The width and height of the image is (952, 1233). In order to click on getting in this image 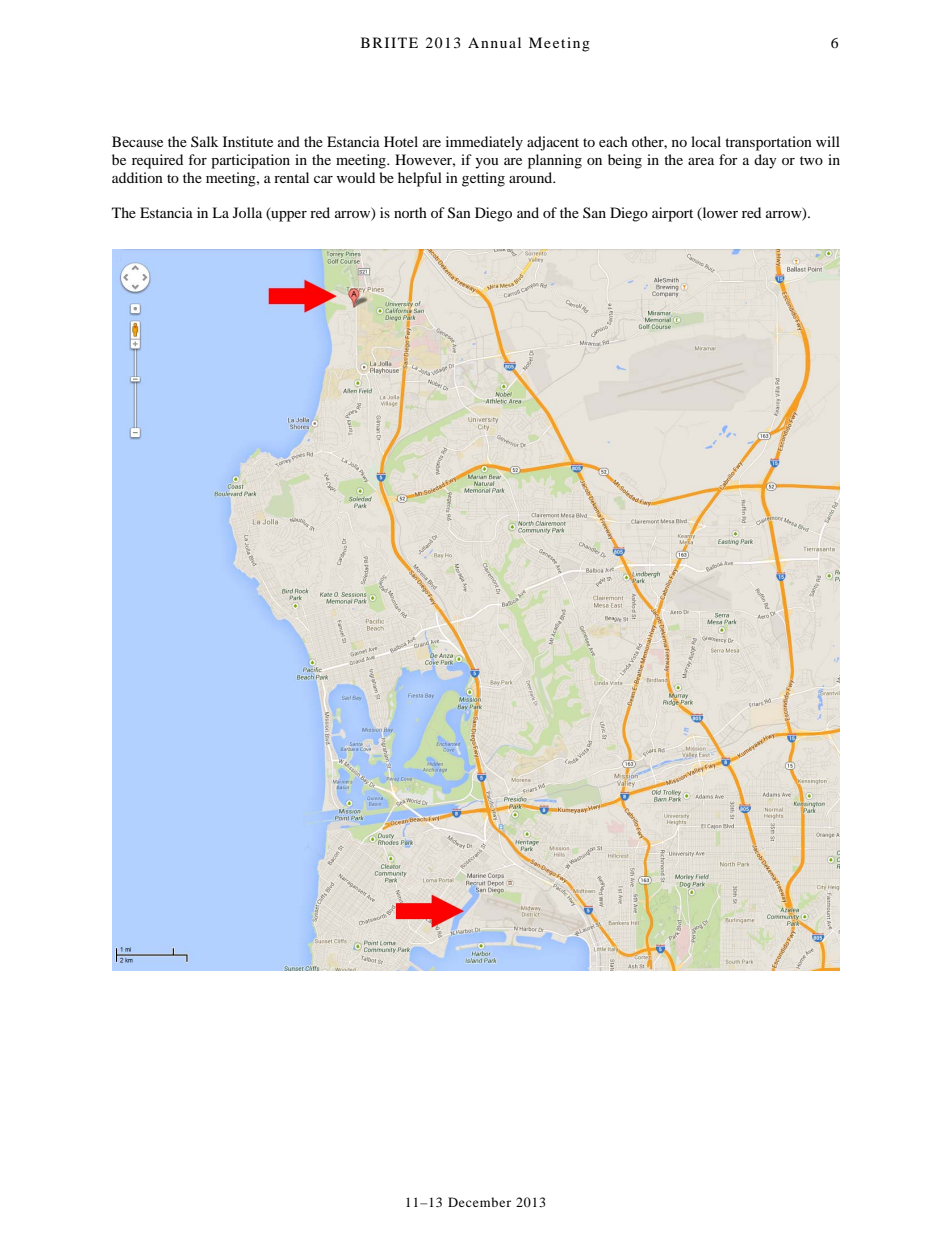, I will do `click(483, 179)`.
